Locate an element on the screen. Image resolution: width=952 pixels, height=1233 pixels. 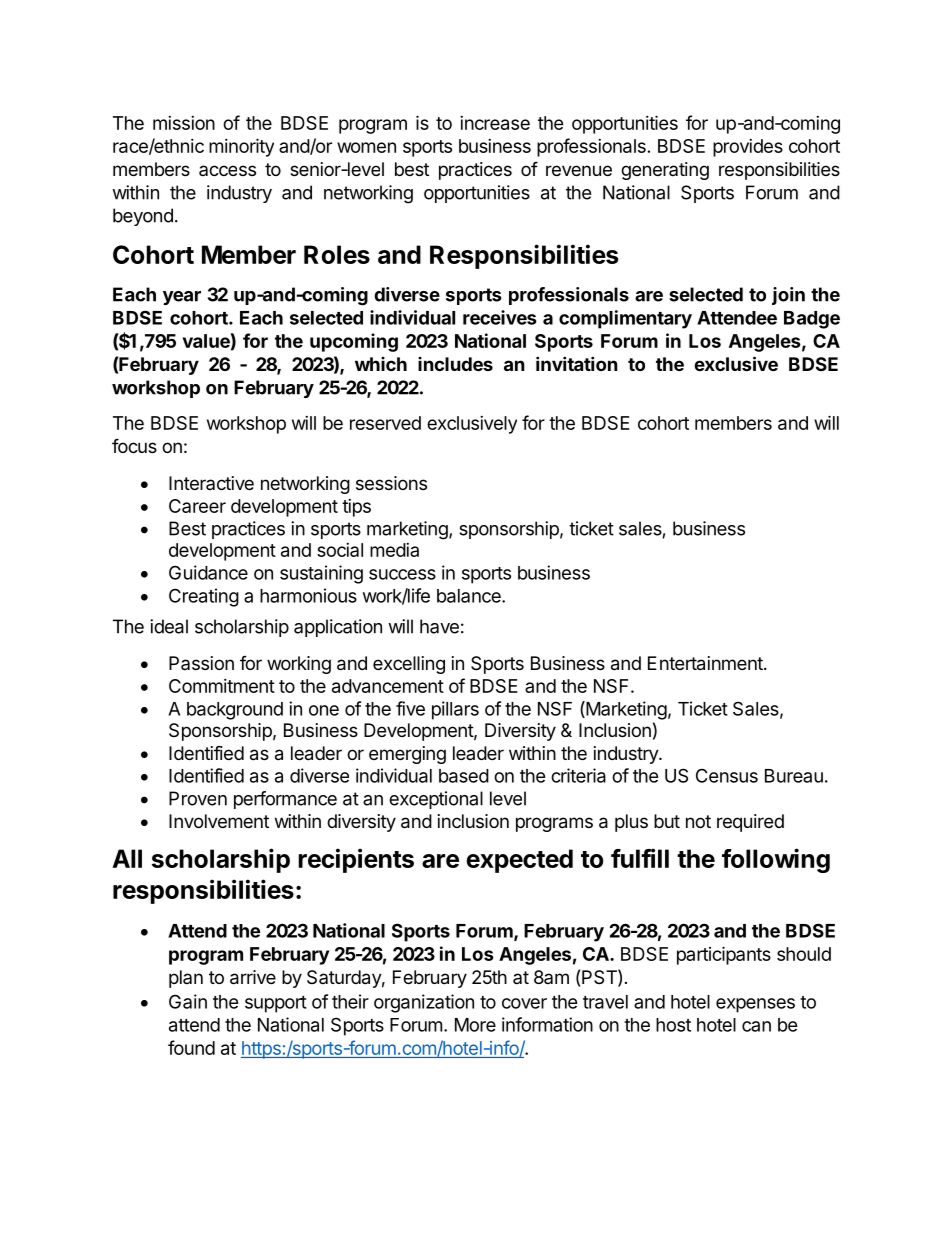
increase is located at coordinates (495, 123).
